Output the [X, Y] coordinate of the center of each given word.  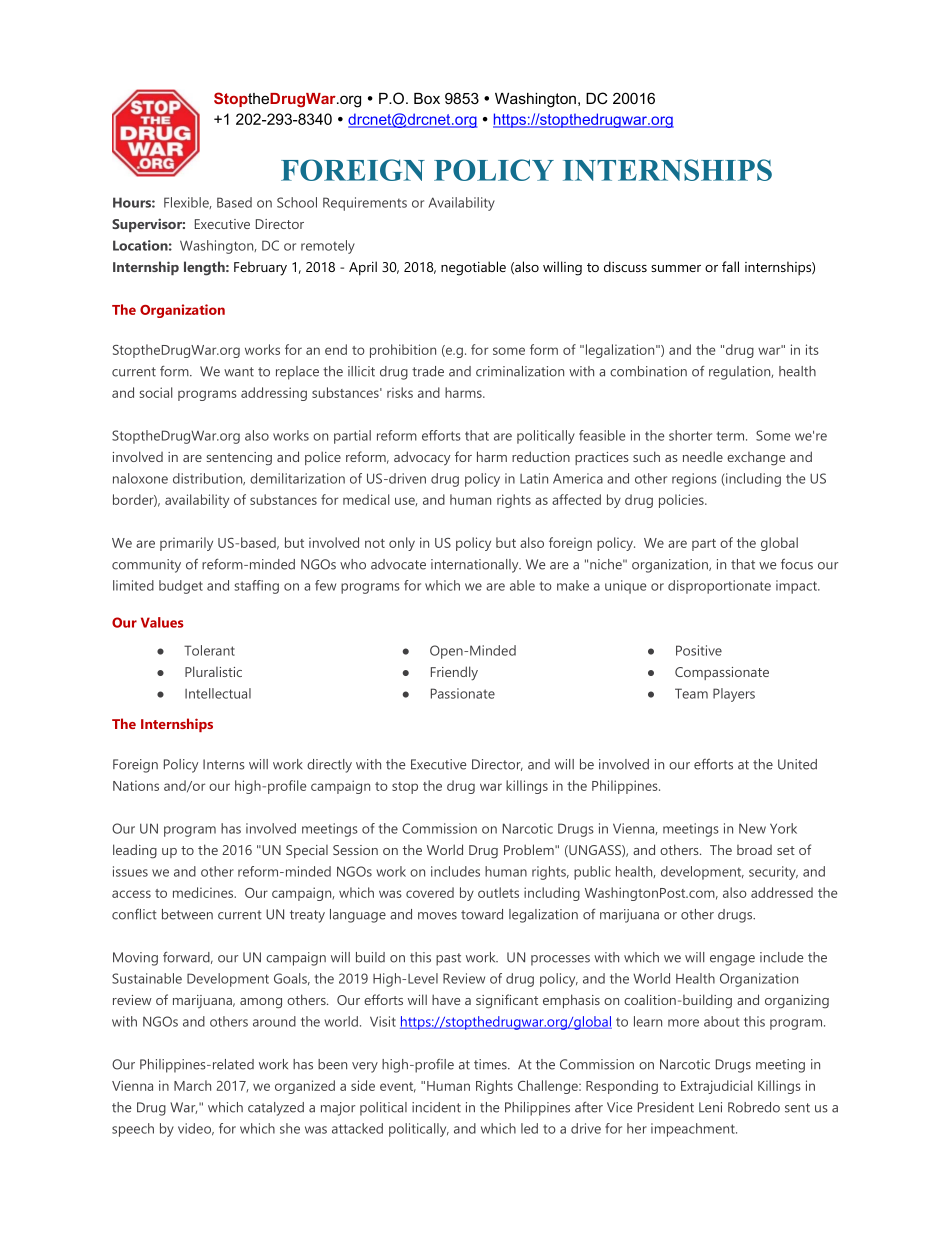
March [192, 1085]
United [797, 764]
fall [730, 266]
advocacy [422, 458]
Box [427, 98]
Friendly [454, 673]
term [732, 436]
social [156, 392]
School [297, 202]
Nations [136, 785]
